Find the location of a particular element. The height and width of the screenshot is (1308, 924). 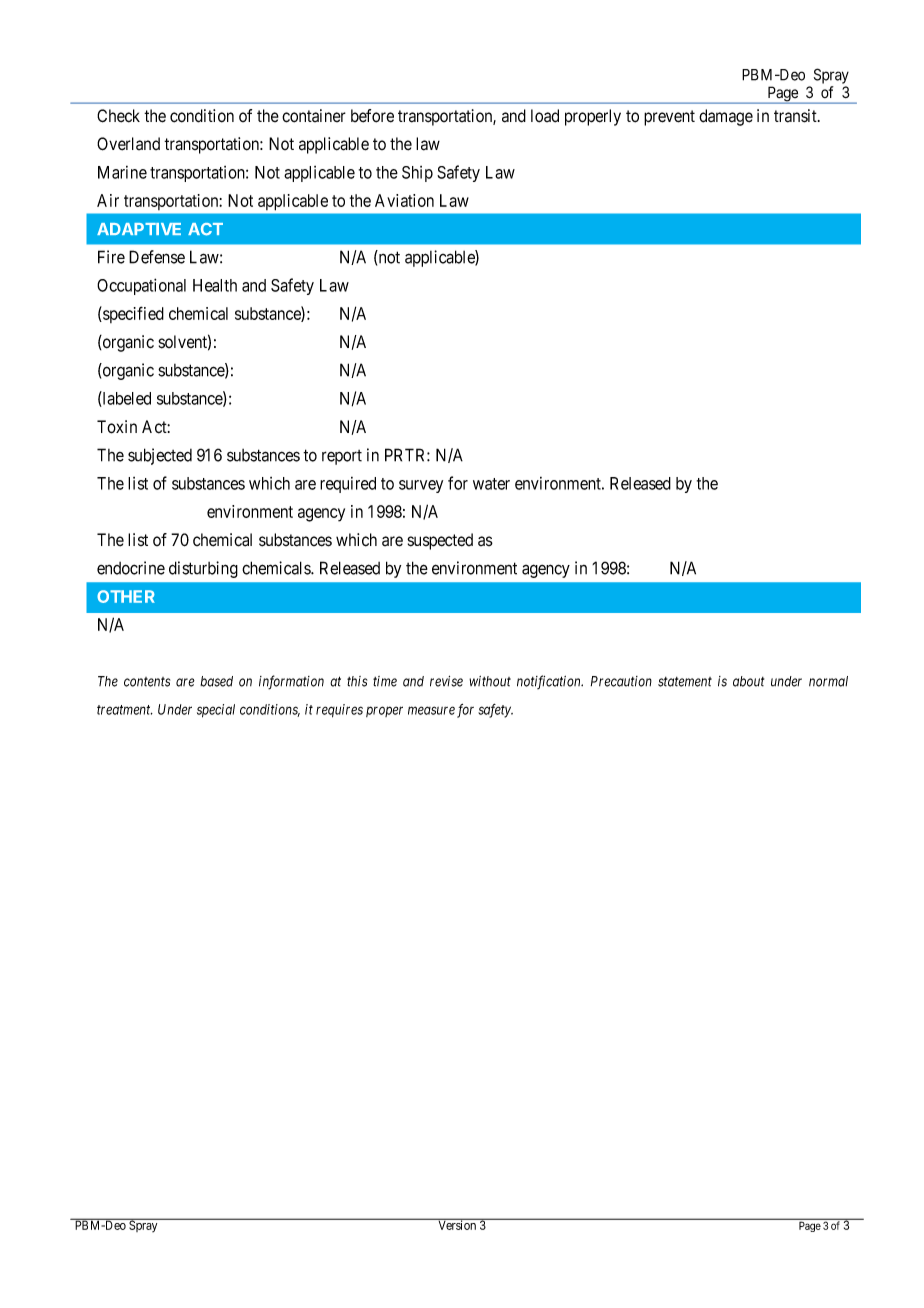

damage is located at coordinates (726, 117).
